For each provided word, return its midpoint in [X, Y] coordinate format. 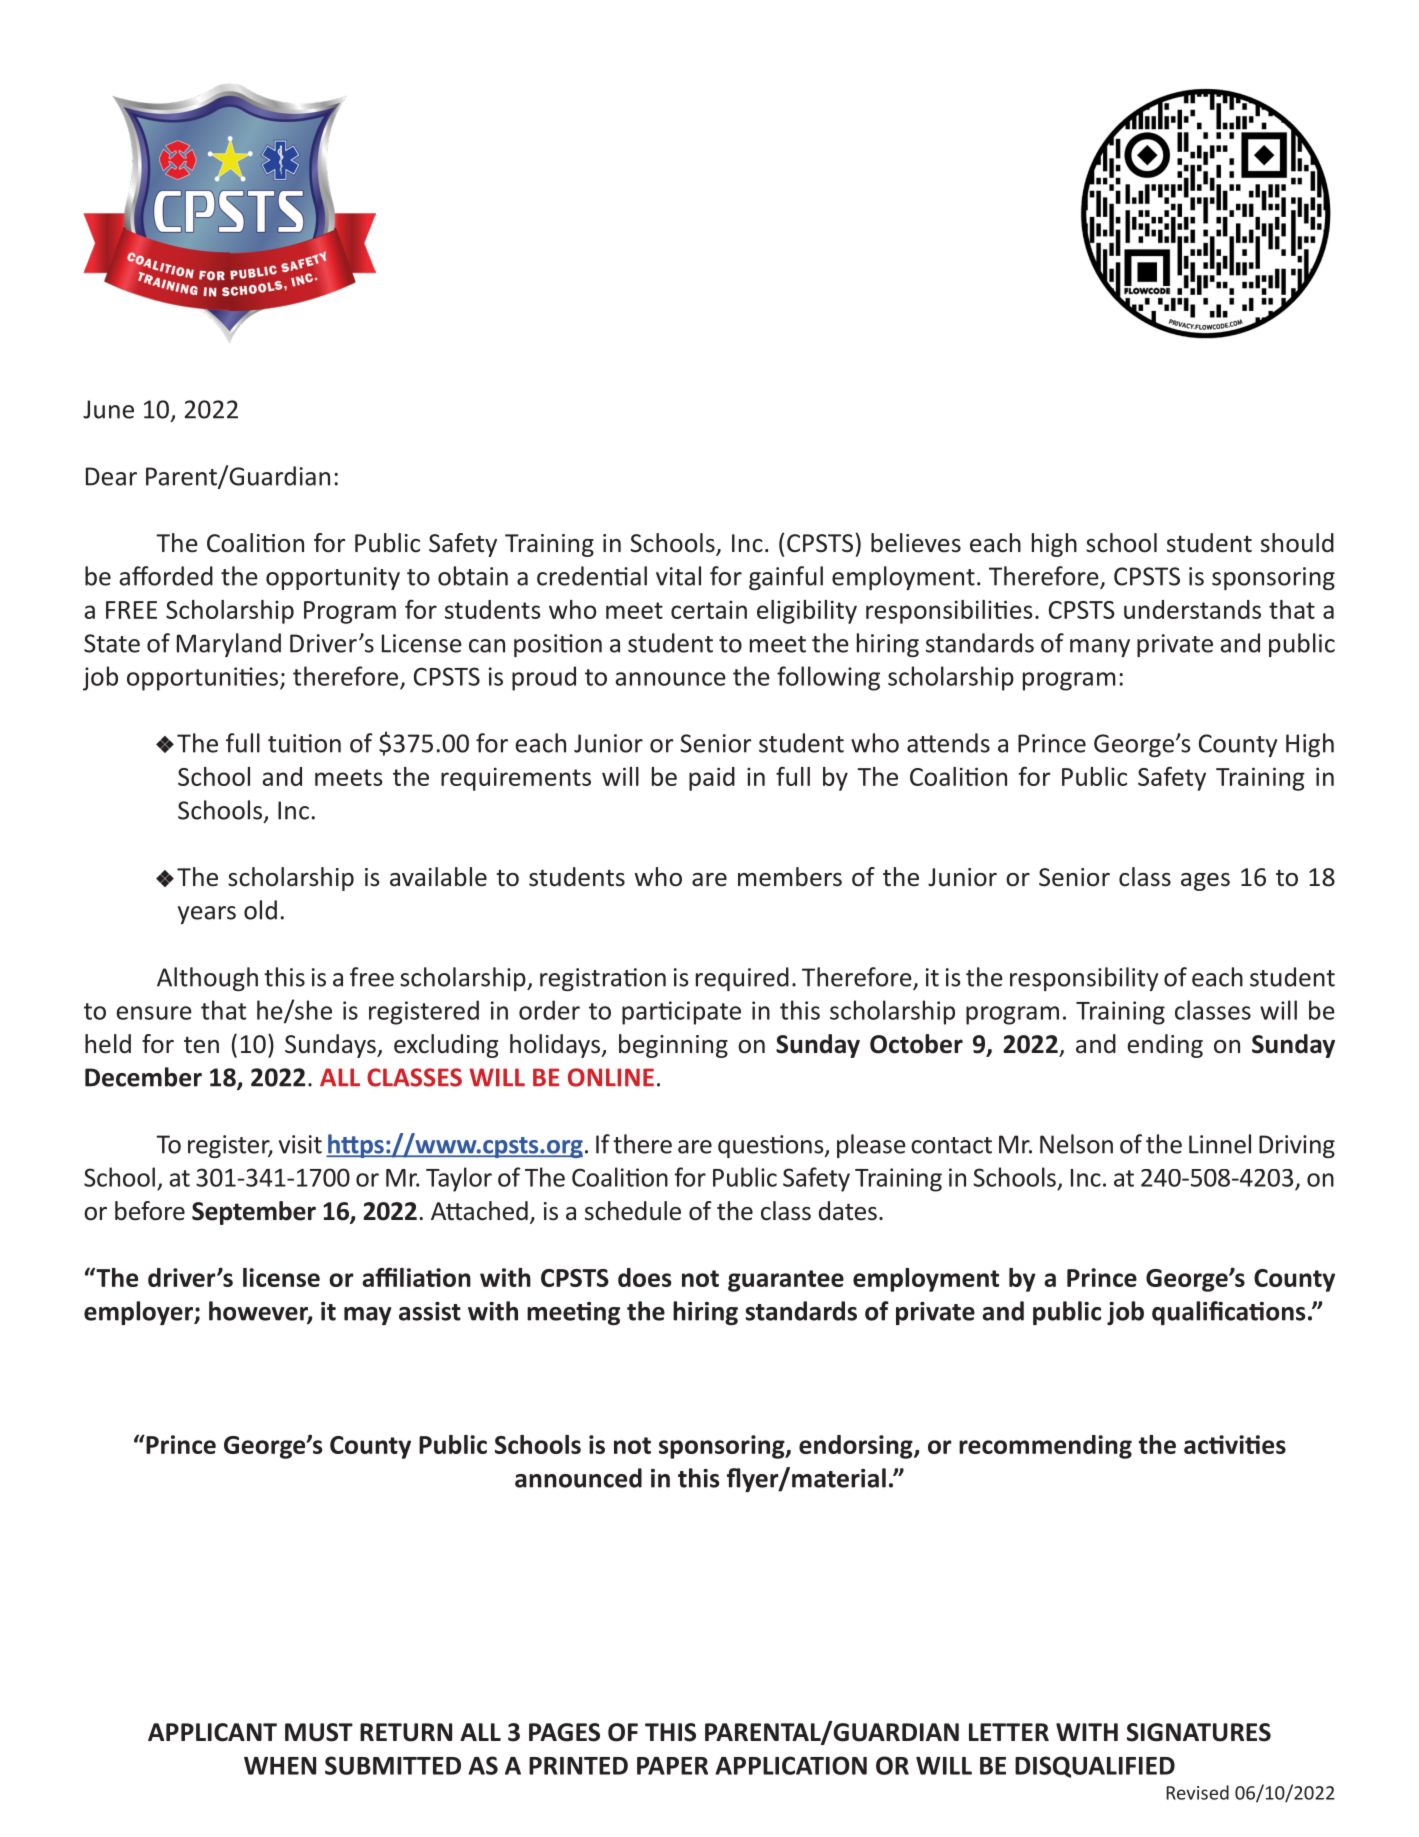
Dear [111, 476]
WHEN [280, 1766]
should [1297, 543]
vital [678, 576]
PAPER [672, 1766]
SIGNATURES [1199, 1732]
